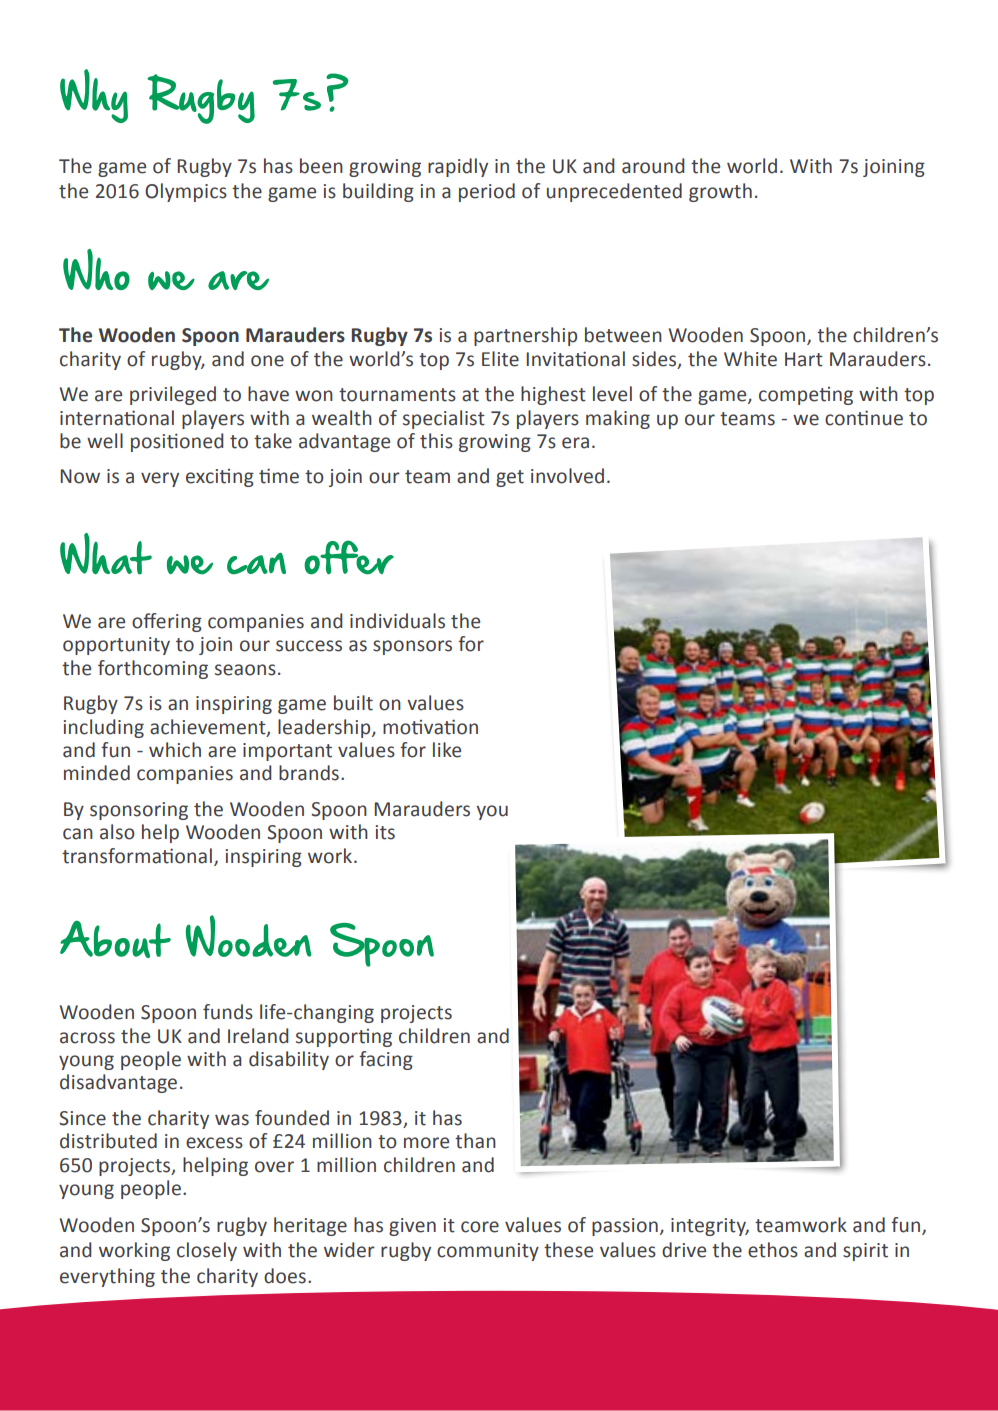 The image size is (998, 1411). I want to click on growth, so click(720, 192).
